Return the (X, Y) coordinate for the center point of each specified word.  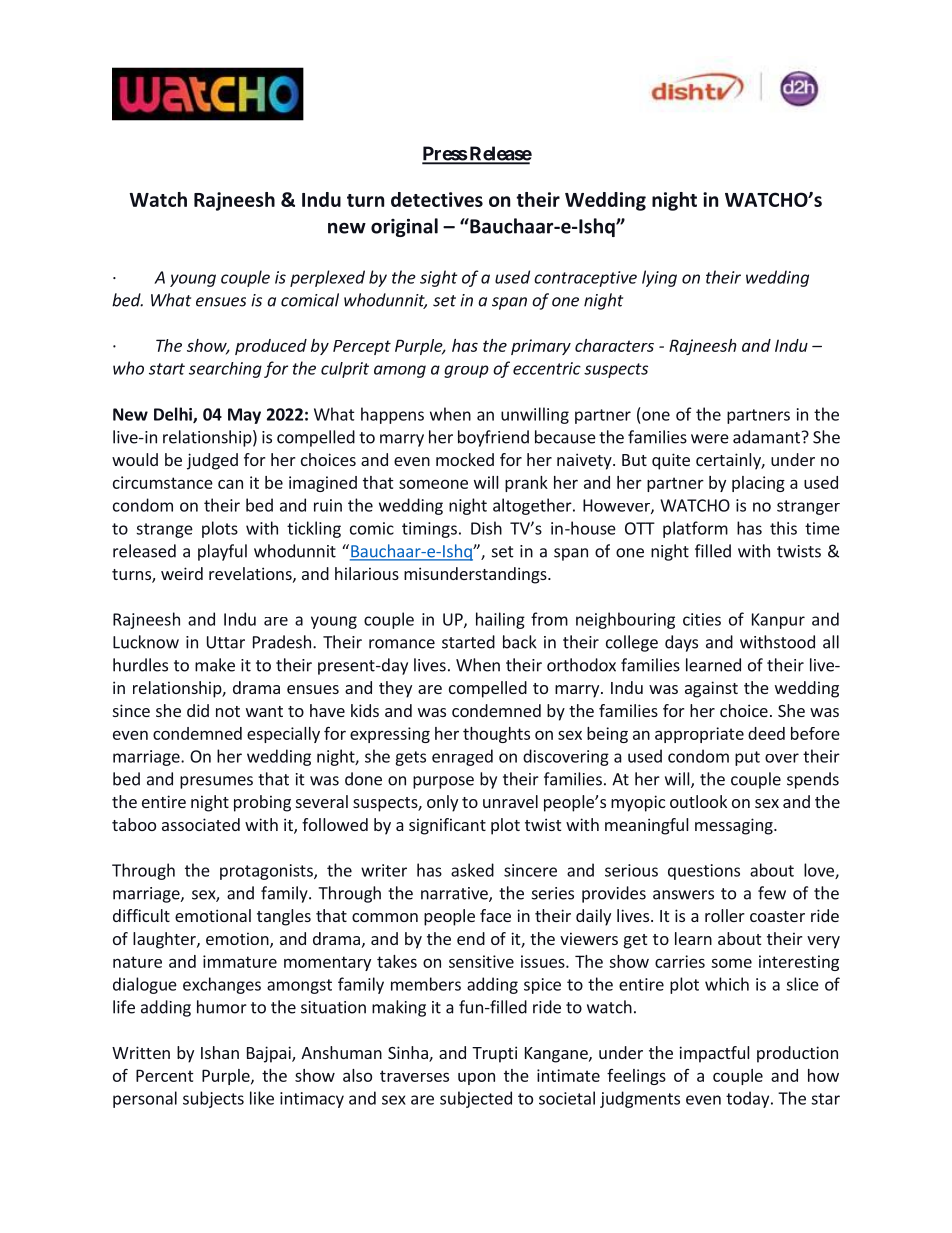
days (681, 643)
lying (659, 278)
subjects (213, 1099)
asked (472, 870)
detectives (437, 199)
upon (476, 1078)
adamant (766, 437)
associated (201, 824)
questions (704, 872)
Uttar (226, 642)
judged (212, 461)
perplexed (327, 278)
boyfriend (493, 438)
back (520, 642)
